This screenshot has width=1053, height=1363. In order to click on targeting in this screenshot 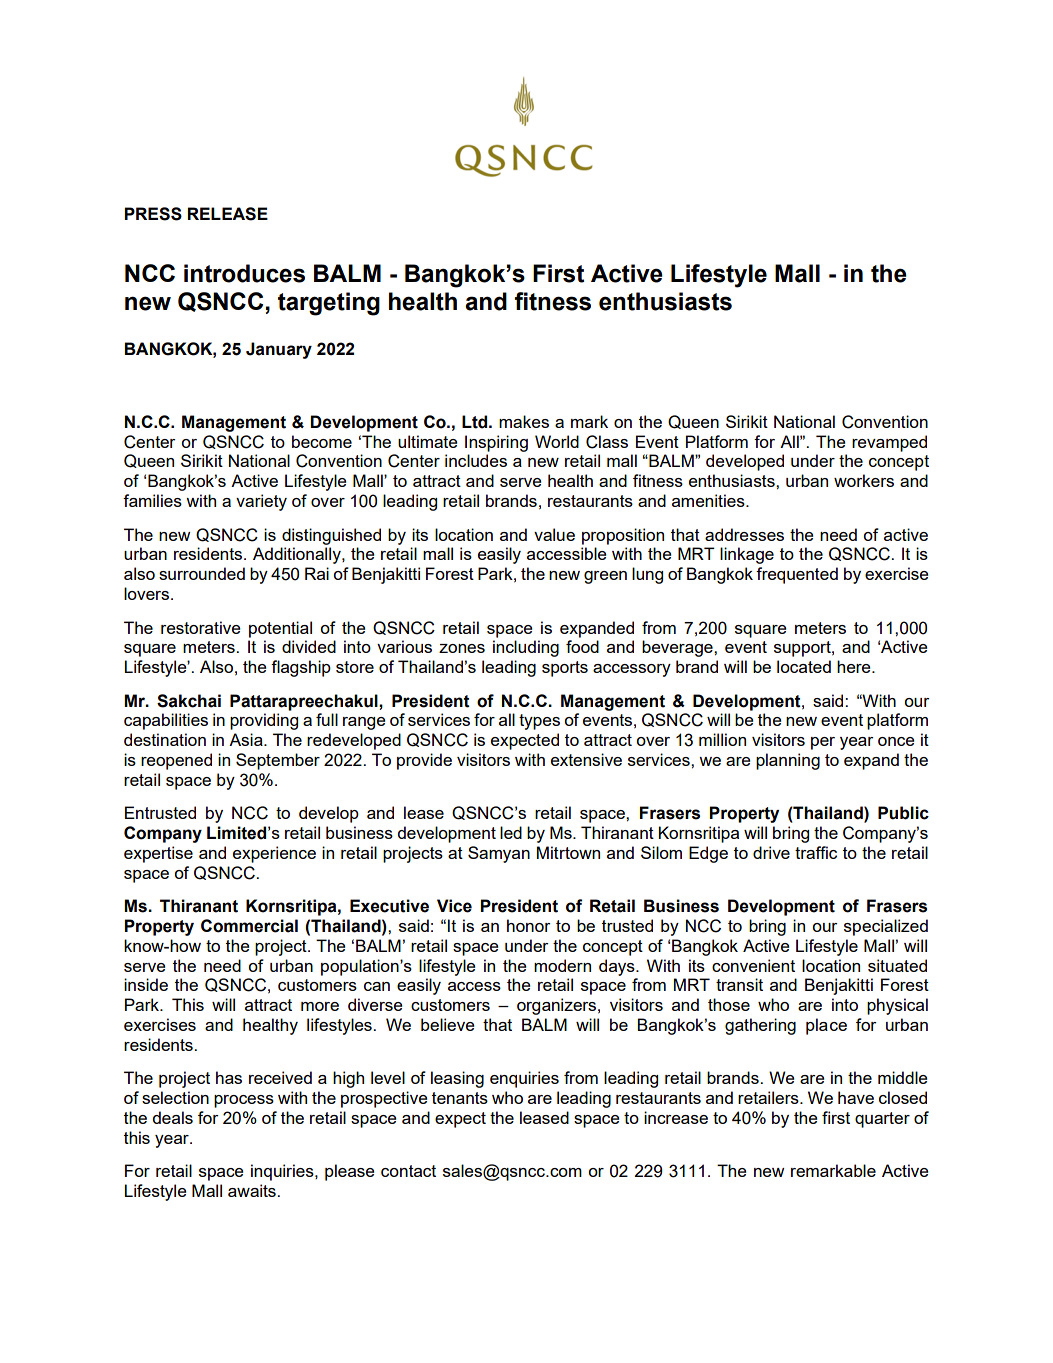, I will do `click(329, 304)`.
